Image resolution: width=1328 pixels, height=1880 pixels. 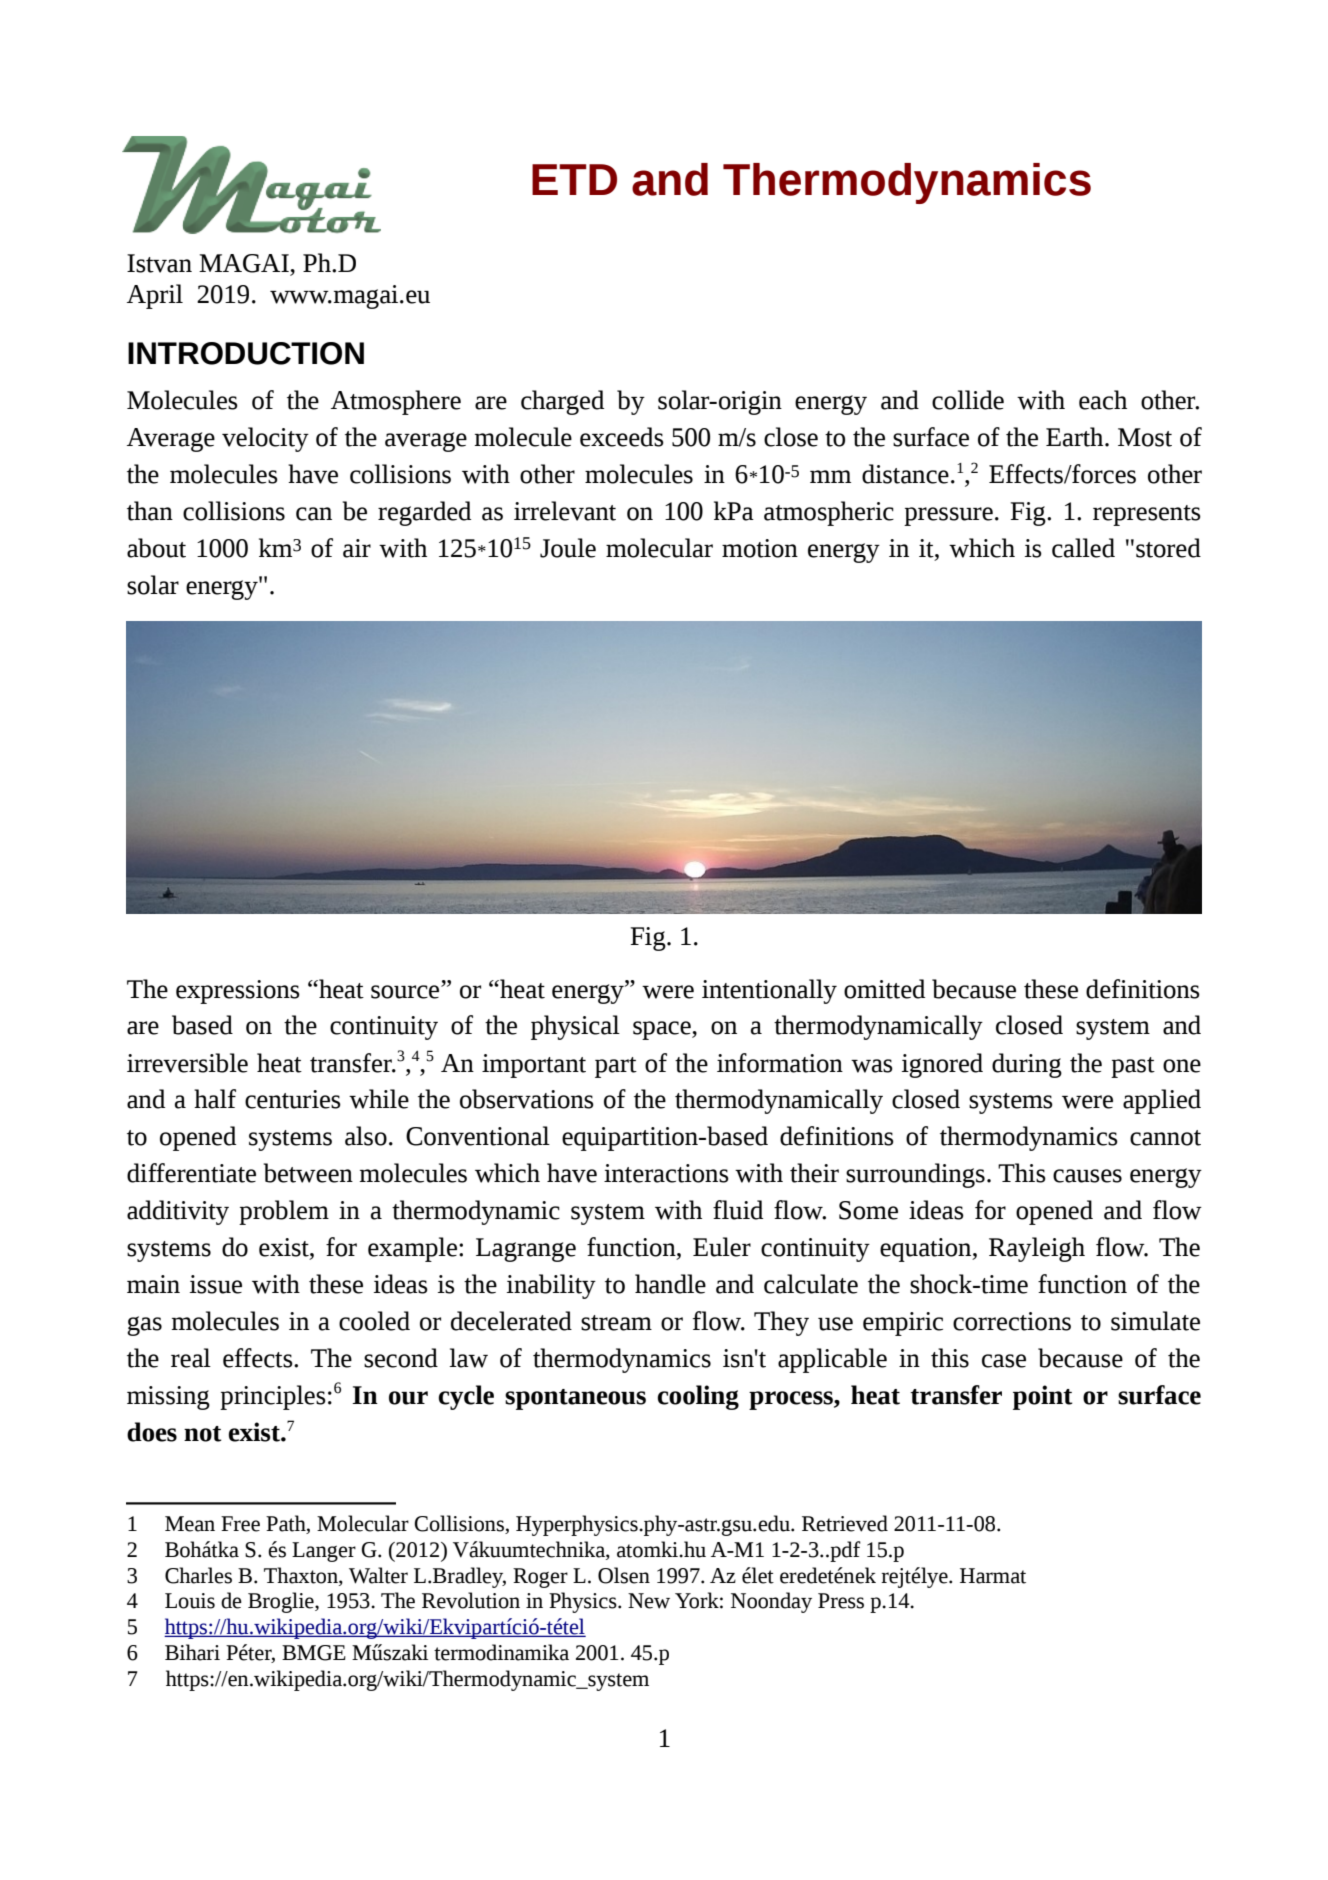 What do you see at coordinates (357, 548) in the page?
I see `air` at bounding box center [357, 548].
